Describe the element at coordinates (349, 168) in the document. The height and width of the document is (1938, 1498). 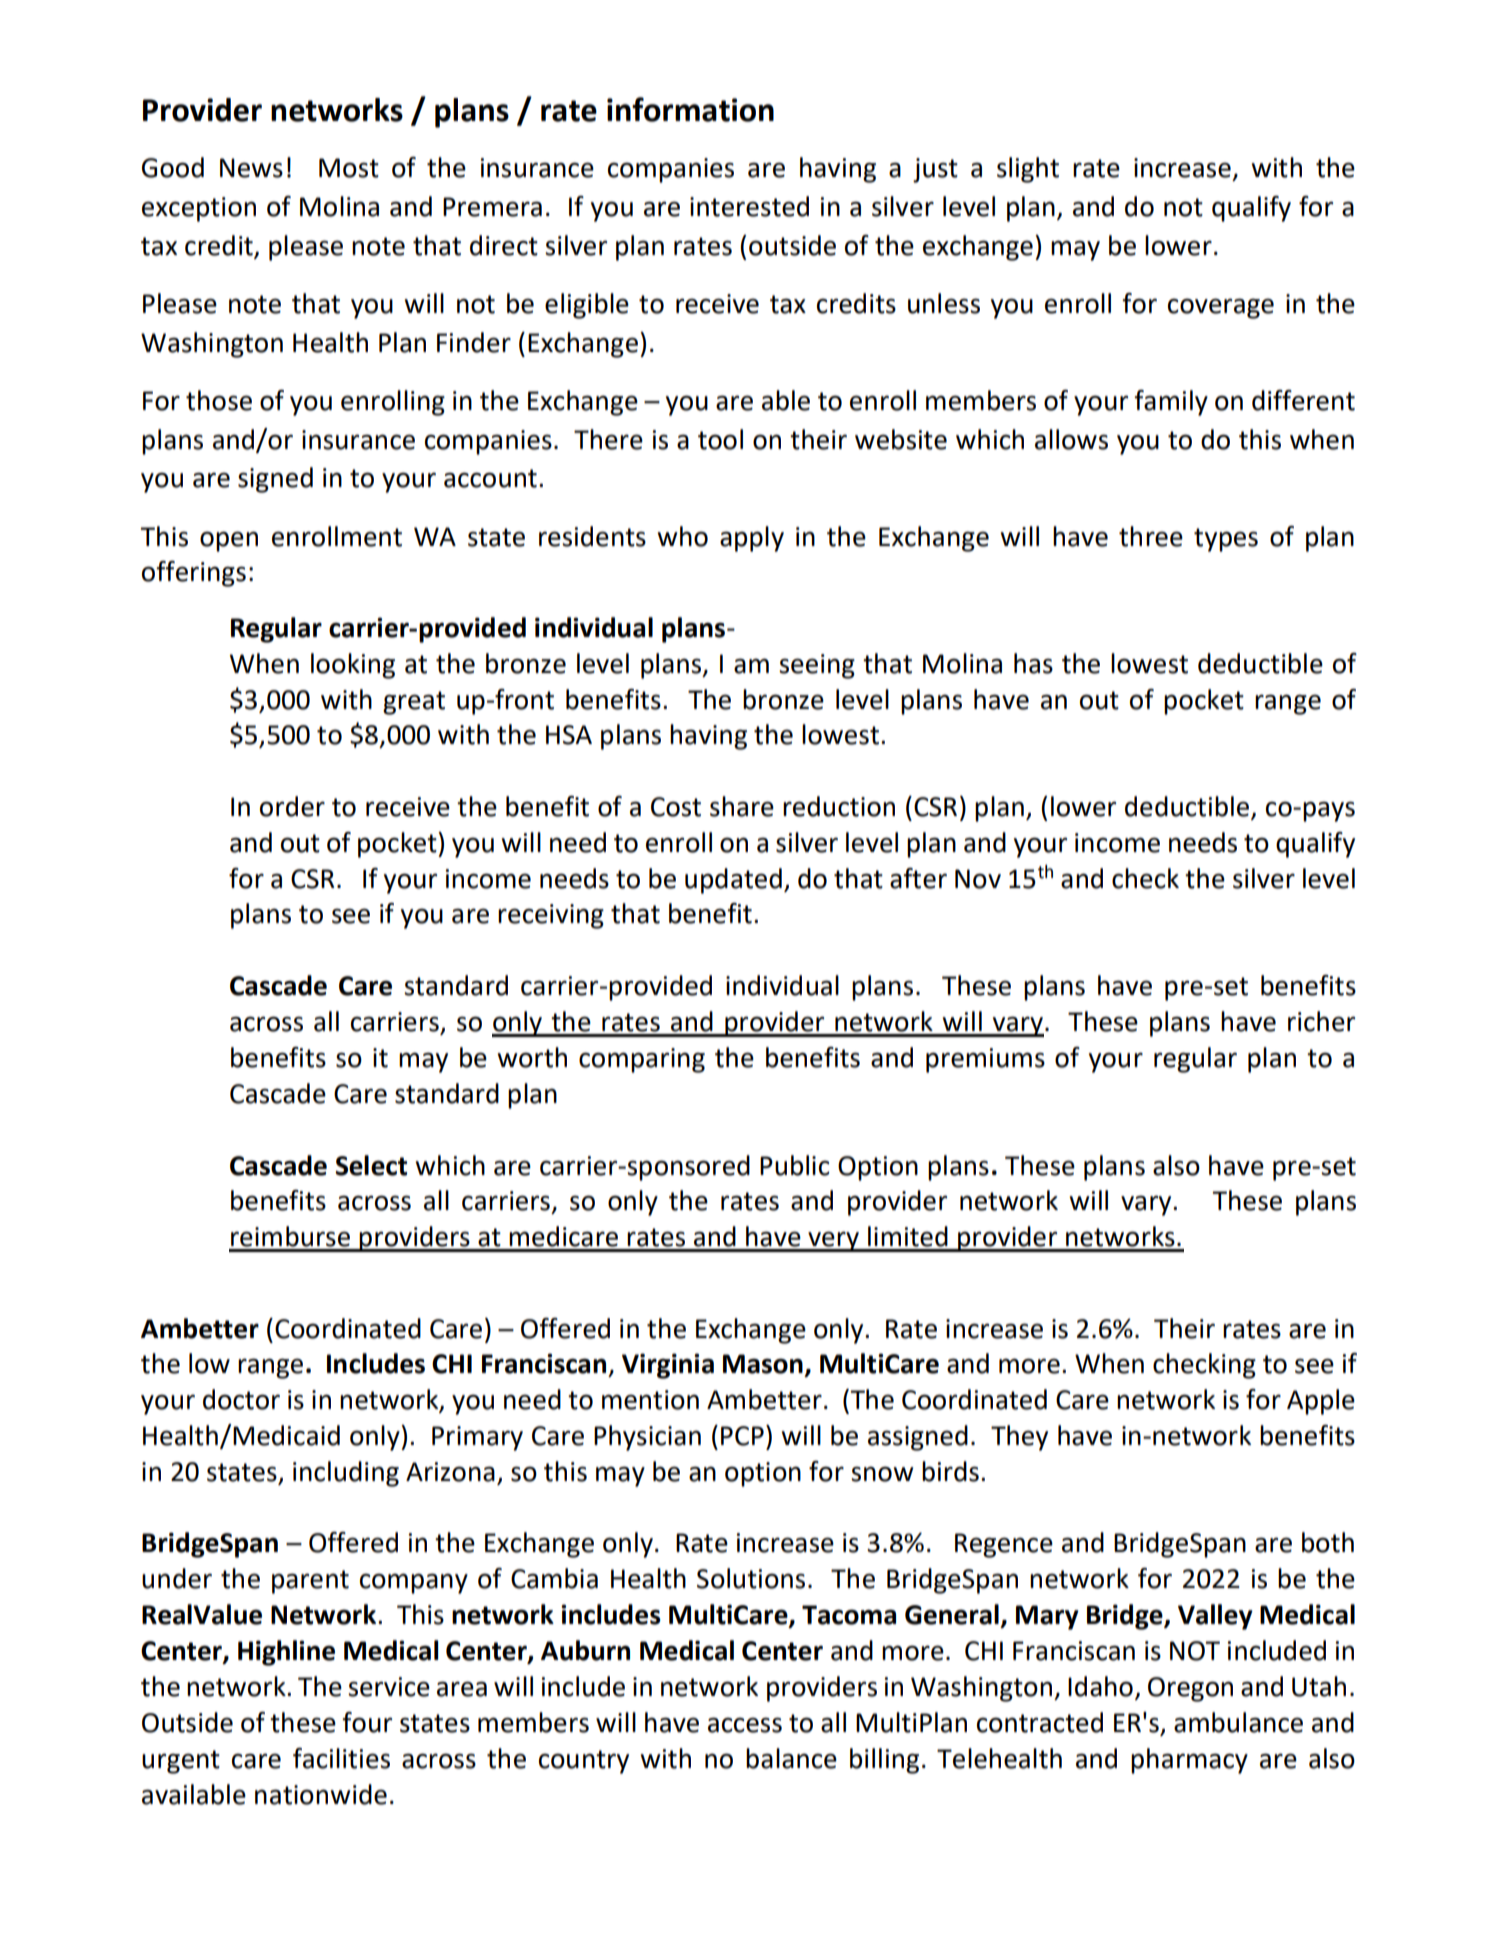
I see `Most` at that location.
